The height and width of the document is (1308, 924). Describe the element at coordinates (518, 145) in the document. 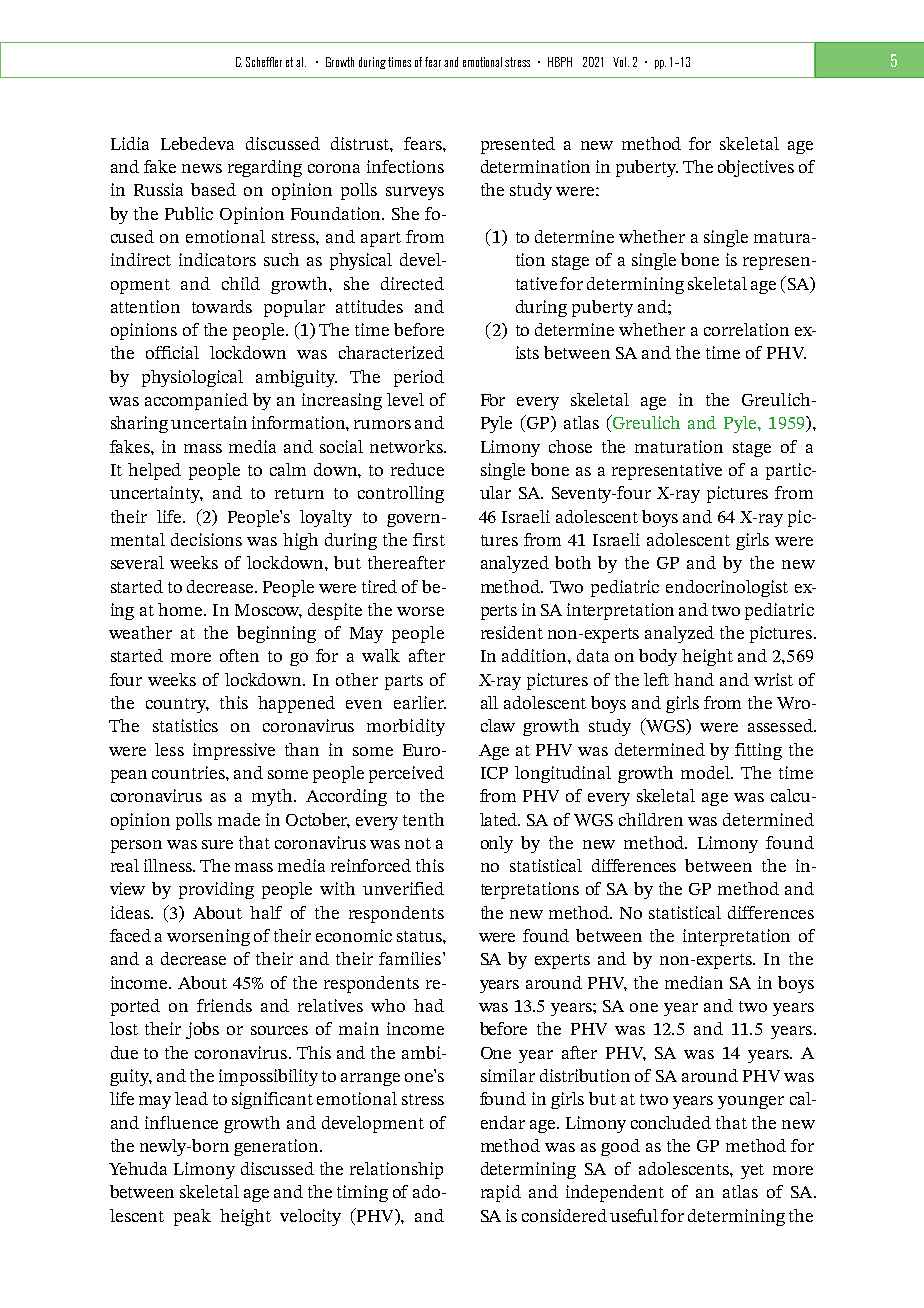

I see `presented` at that location.
